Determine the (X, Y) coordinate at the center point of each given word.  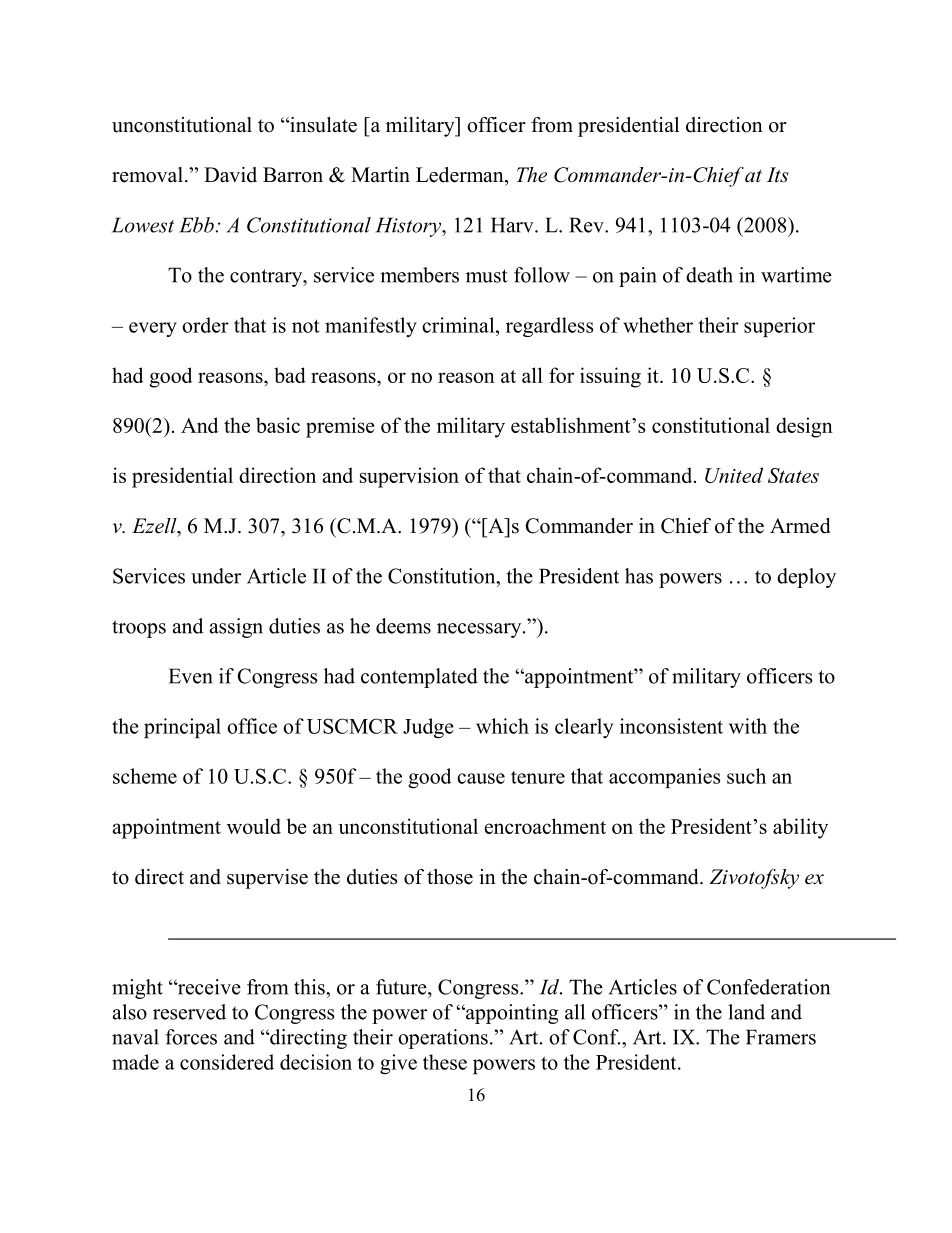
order (205, 325)
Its (778, 175)
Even (191, 676)
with (748, 726)
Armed (800, 526)
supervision (409, 477)
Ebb (196, 225)
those (450, 877)
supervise (267, 879)
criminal (459, 325)
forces (191, 1037)
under (216, 576)
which (502, 726)
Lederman (461, 175)
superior (779, 327)
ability (800, 828)
